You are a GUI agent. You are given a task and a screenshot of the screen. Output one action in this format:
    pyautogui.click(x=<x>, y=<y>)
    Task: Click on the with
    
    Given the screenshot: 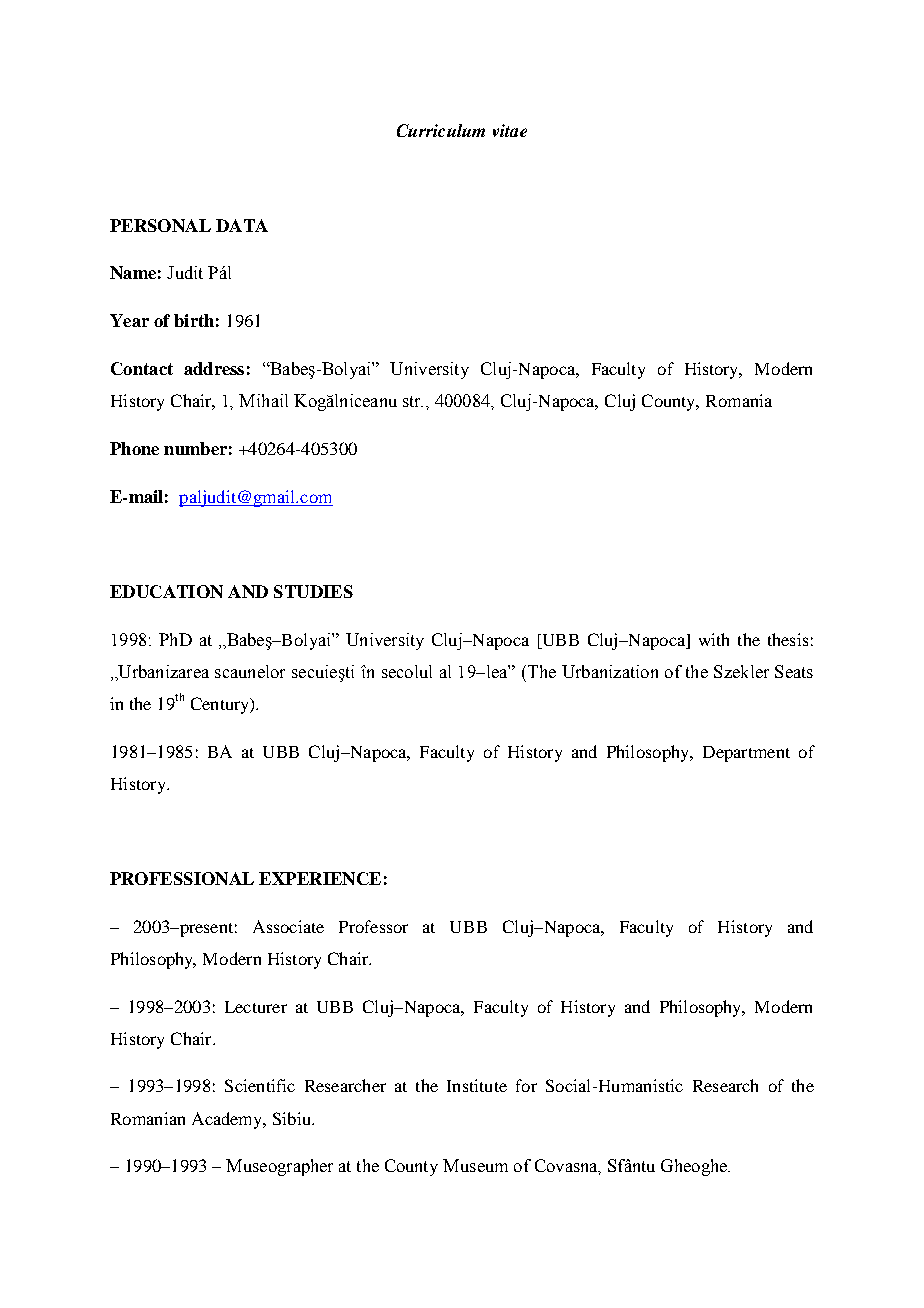 What is the action you would take?
    pyautogui.click(x=714, y=639)
